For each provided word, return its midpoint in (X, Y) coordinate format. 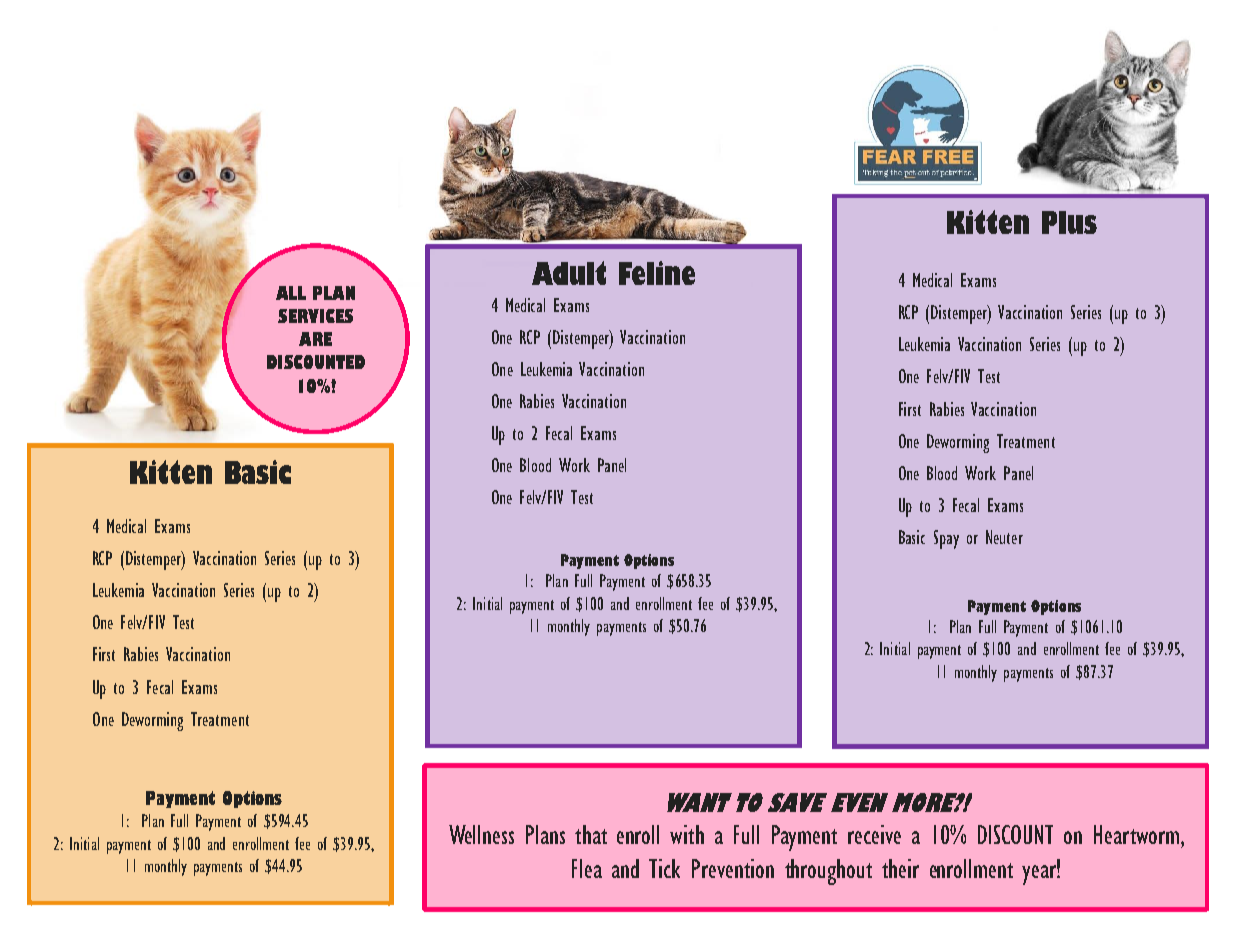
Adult (569, 273)
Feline (657, 273)
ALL (291, 293)
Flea (587, 868)
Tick (664, 868)
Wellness (481, 834)
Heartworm (1138, 834)
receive (874, 834)
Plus (1069, 222)
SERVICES (315, 316)
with (687, 834)
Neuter (1004, 537)
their (900, 868)
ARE (315, 339)
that (591, 834)
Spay (946, 539)
